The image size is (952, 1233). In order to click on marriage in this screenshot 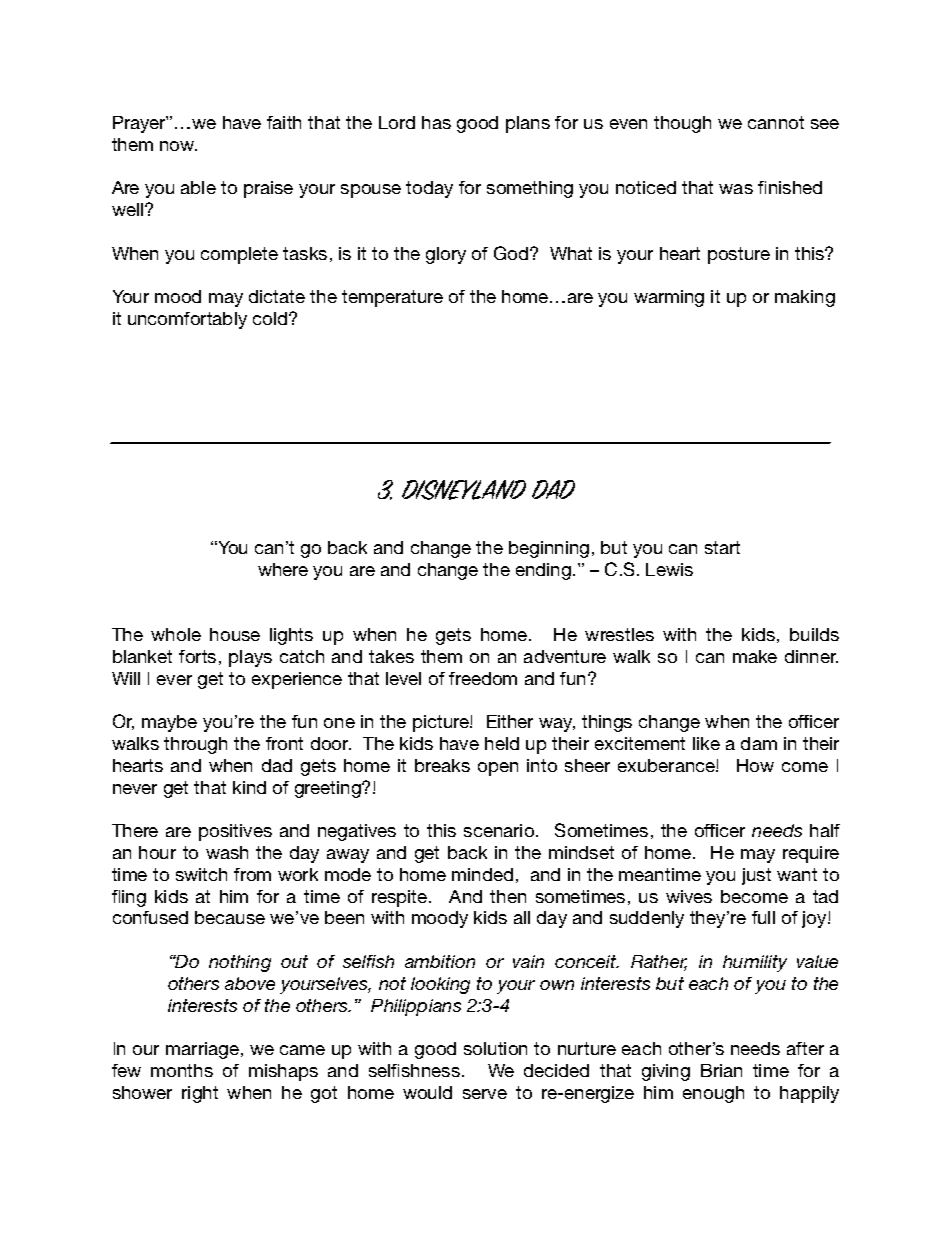, I will do `click(202, 1050)`.
